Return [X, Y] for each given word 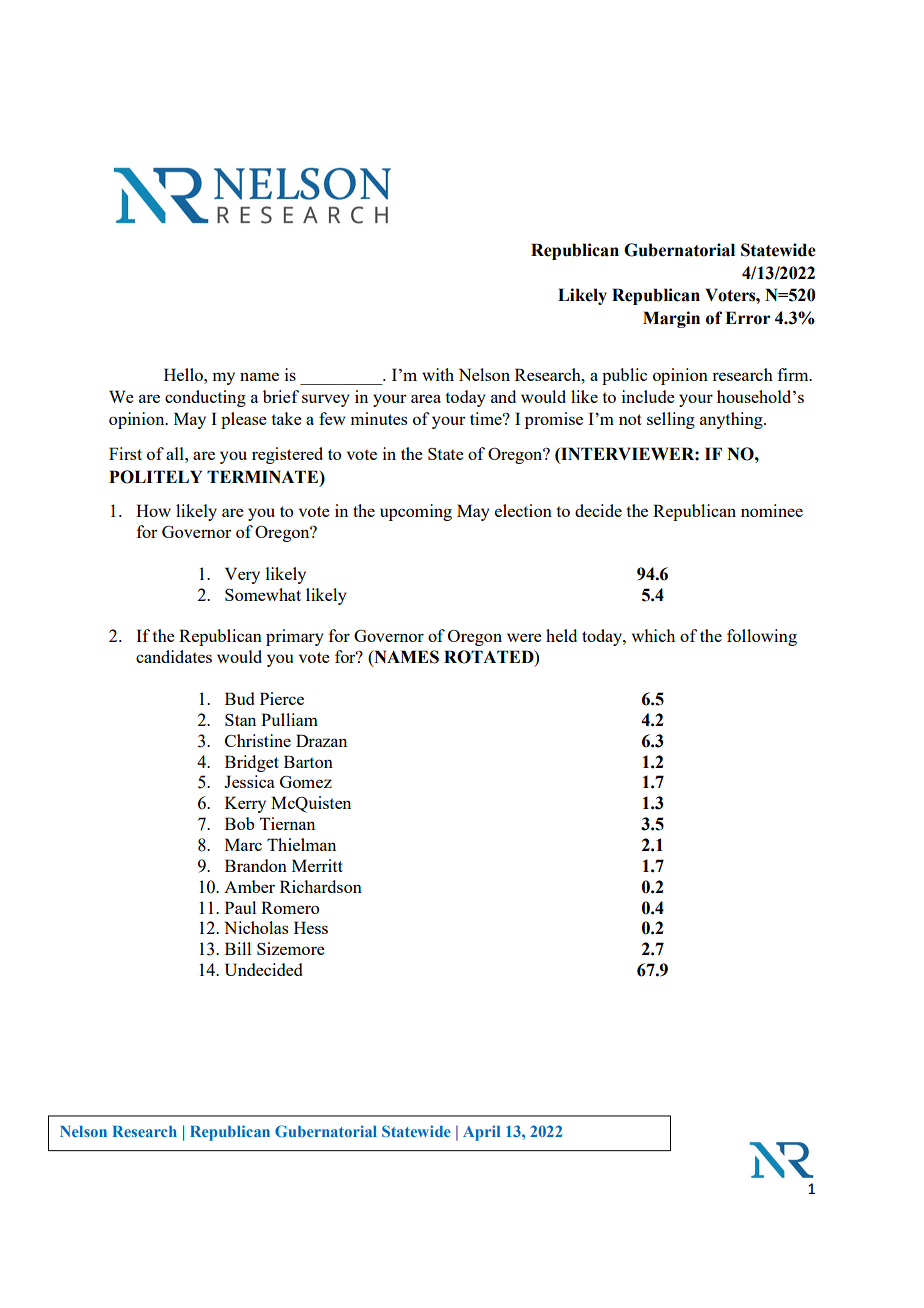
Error [747, 318]
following [762, 637]
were [524, 637]
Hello [184, 374]
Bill [238, 948]
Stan [240, 720]
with [438, 374]
